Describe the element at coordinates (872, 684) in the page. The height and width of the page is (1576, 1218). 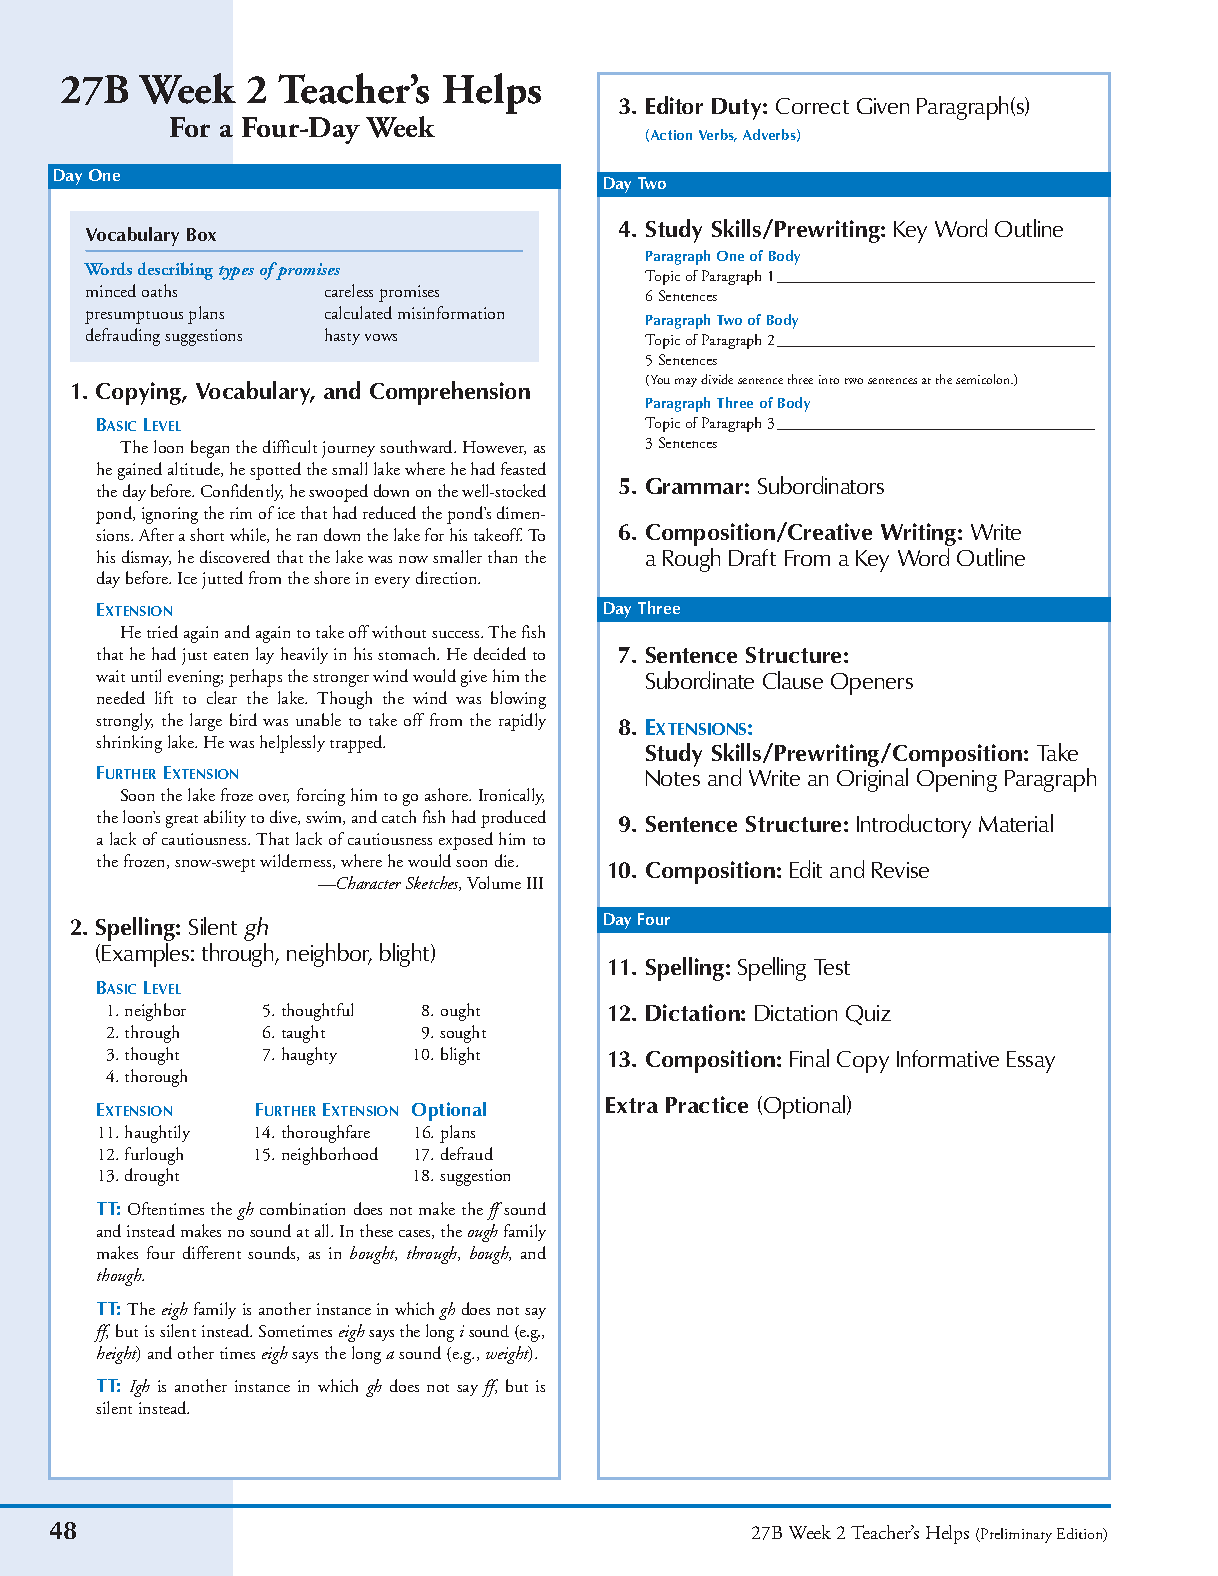
I see `Openers` at that location.
